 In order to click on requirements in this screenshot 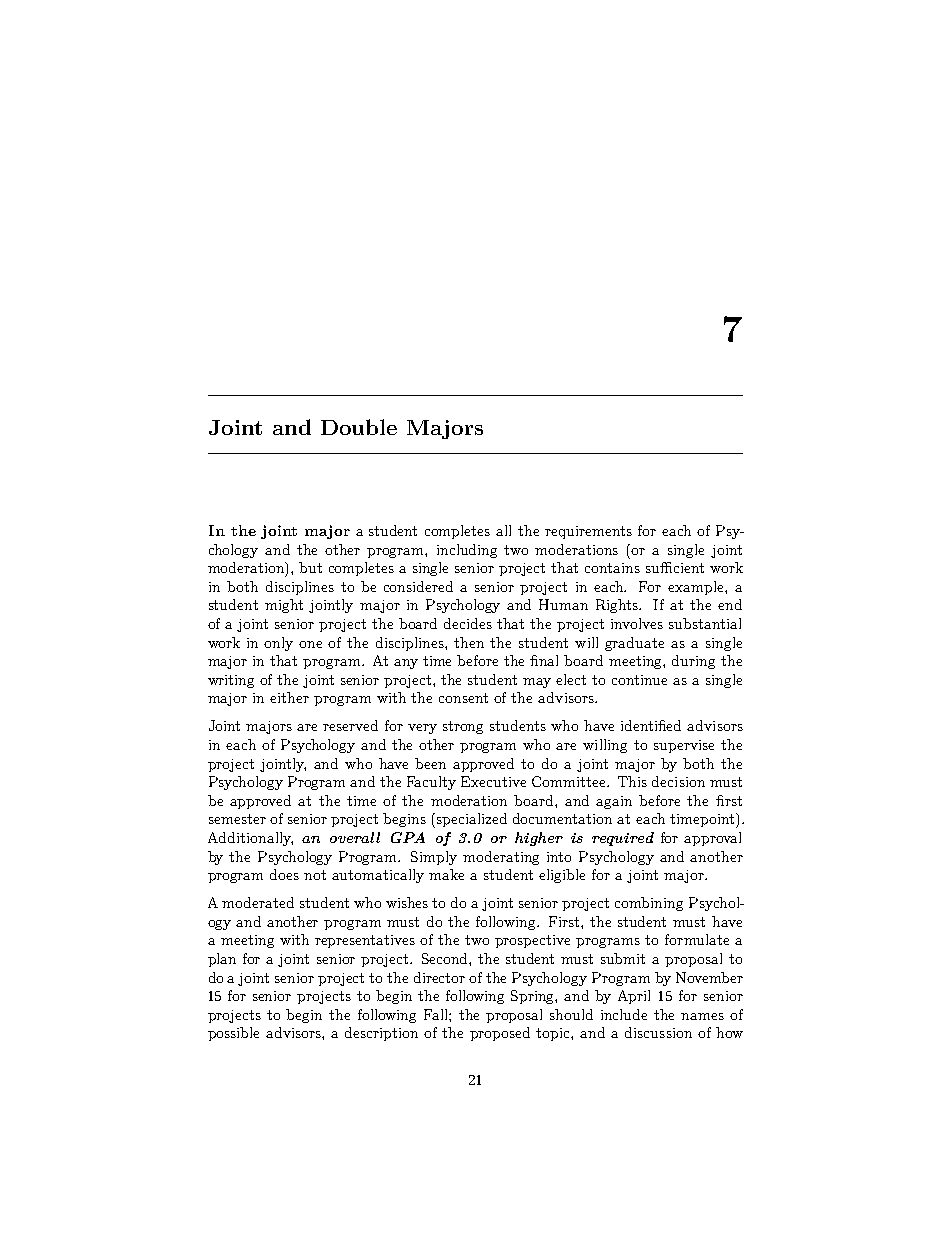, I will do `click(588, 532)`.
